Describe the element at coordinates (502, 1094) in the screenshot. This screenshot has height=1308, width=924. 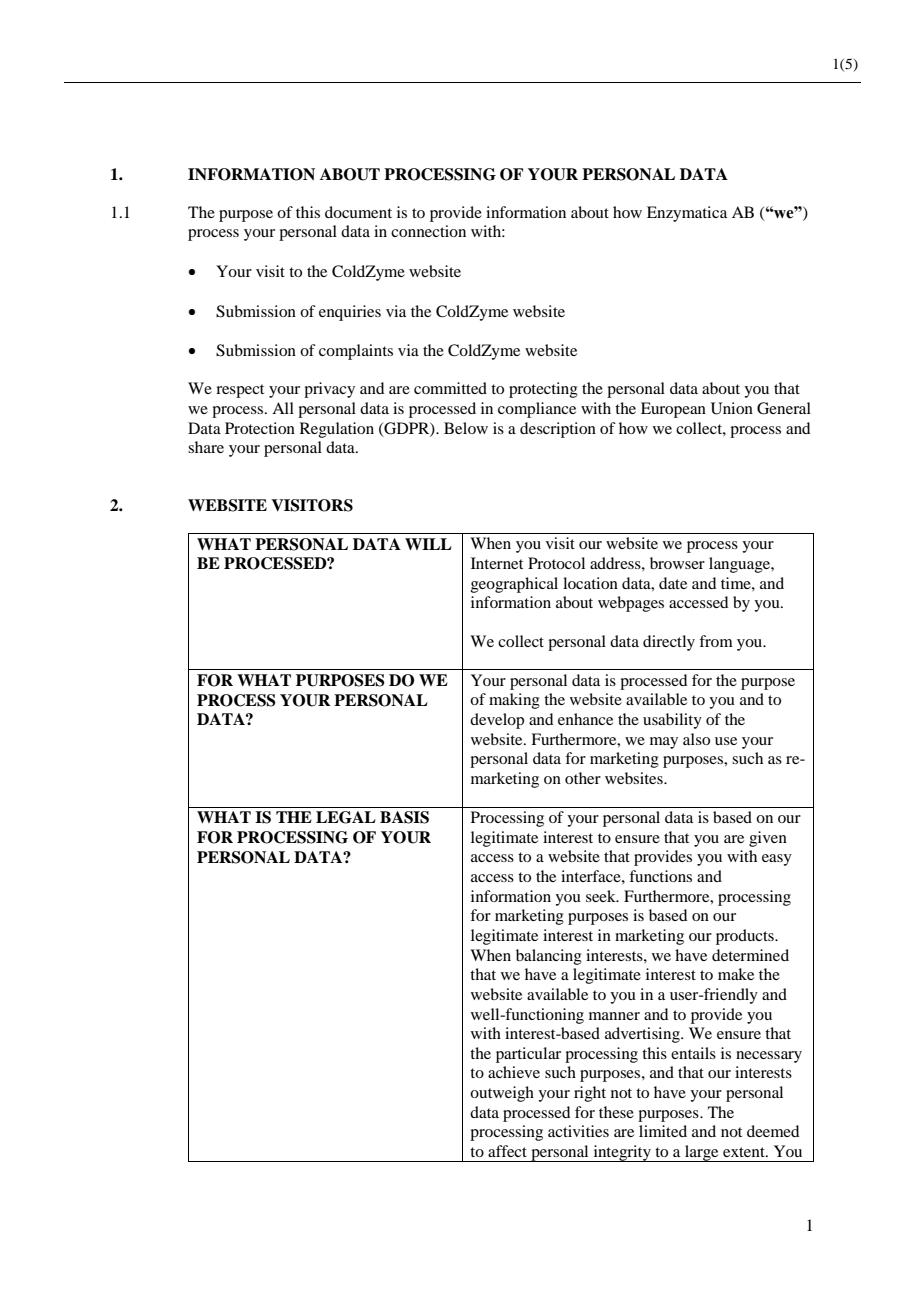
I see `outweigh` at that location.
